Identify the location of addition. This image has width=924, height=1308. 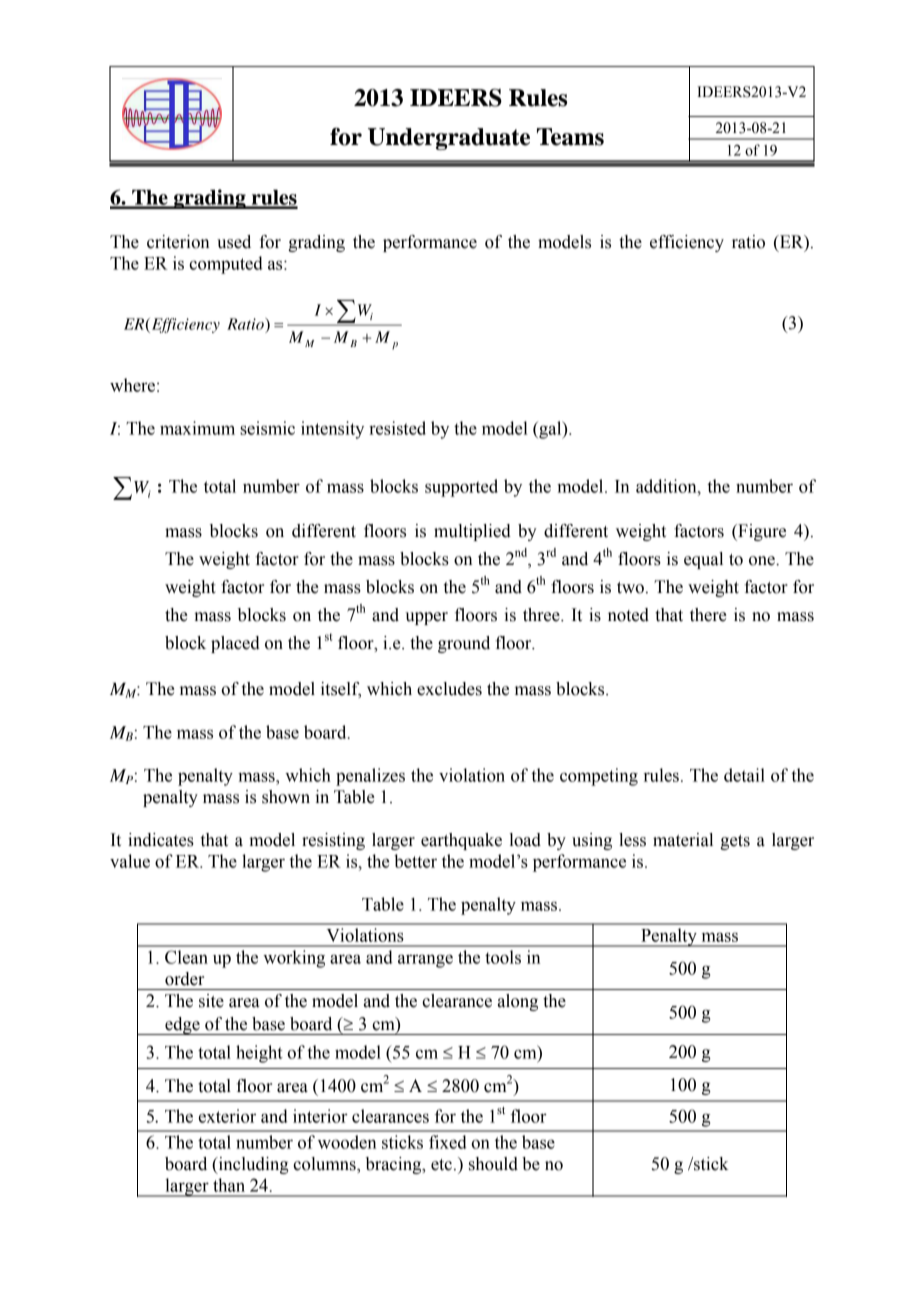
(667, 486).
